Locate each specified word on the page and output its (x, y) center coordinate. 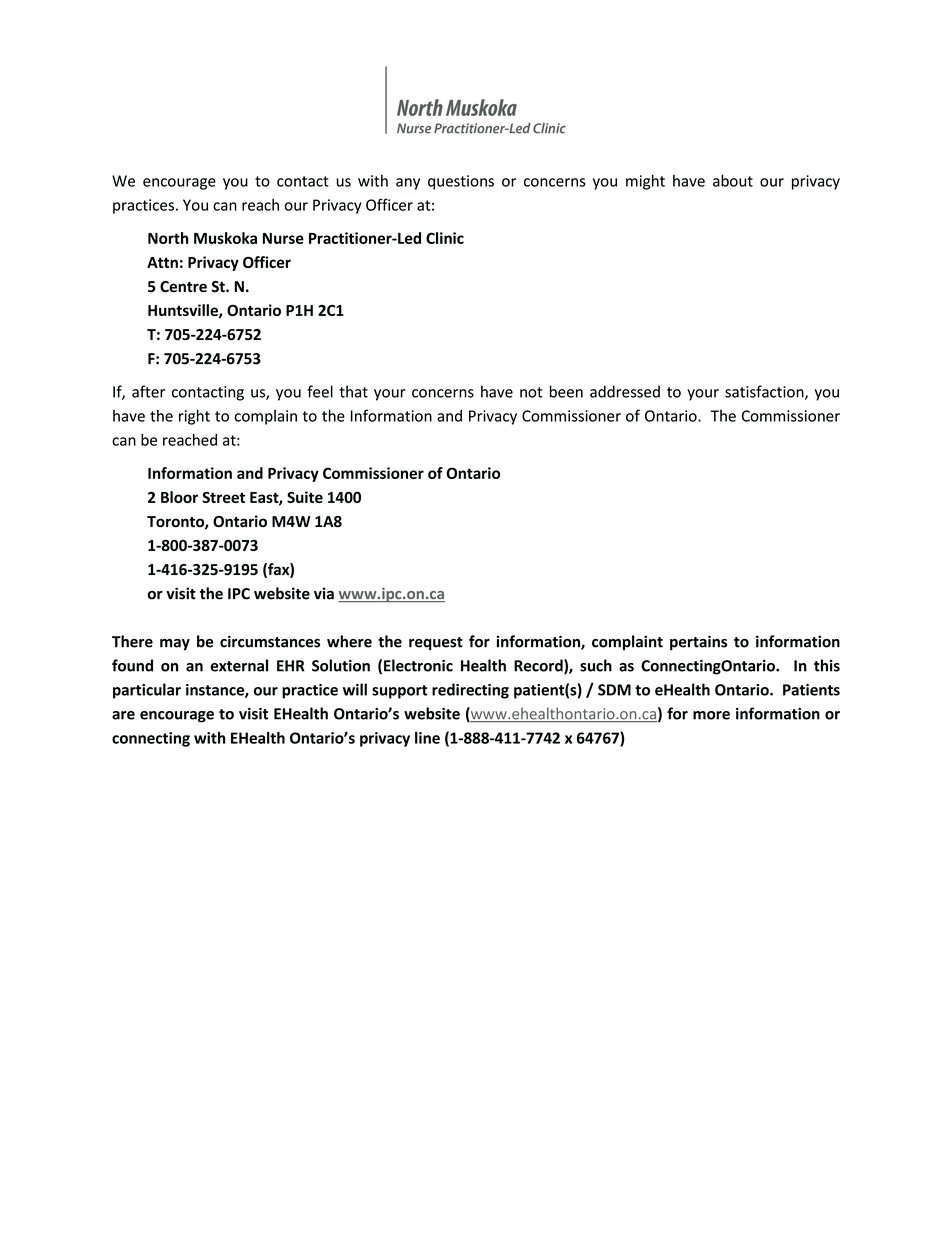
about (733, 180)
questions (461, 182)
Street (223, 497)
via (324, 593)
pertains (698, 643)
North (168, 238)
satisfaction (765, 392)
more (711, 715)
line (427, 738)
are (123, 715)
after (148, 391)
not (531, 392)
